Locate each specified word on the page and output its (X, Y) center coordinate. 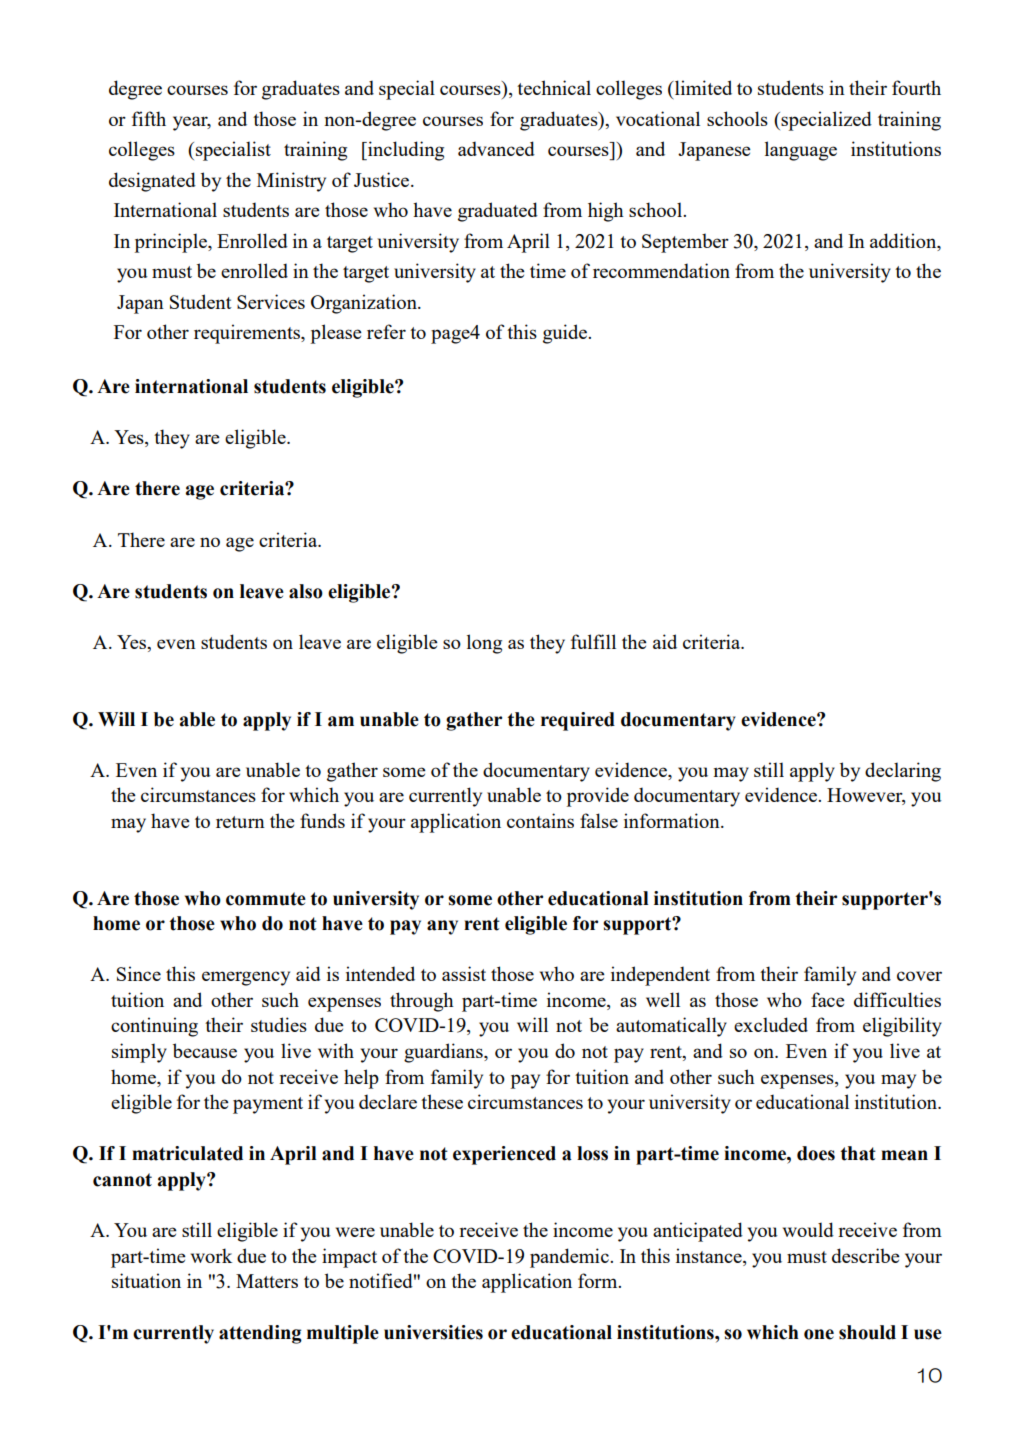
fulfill (593, 641)
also (306, 591)
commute (266, 899)
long (484, 644)
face (828, 999)
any (442, 927)
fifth (149, 118)
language (801, 151)
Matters (267, 1281)
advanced (496, 148)
